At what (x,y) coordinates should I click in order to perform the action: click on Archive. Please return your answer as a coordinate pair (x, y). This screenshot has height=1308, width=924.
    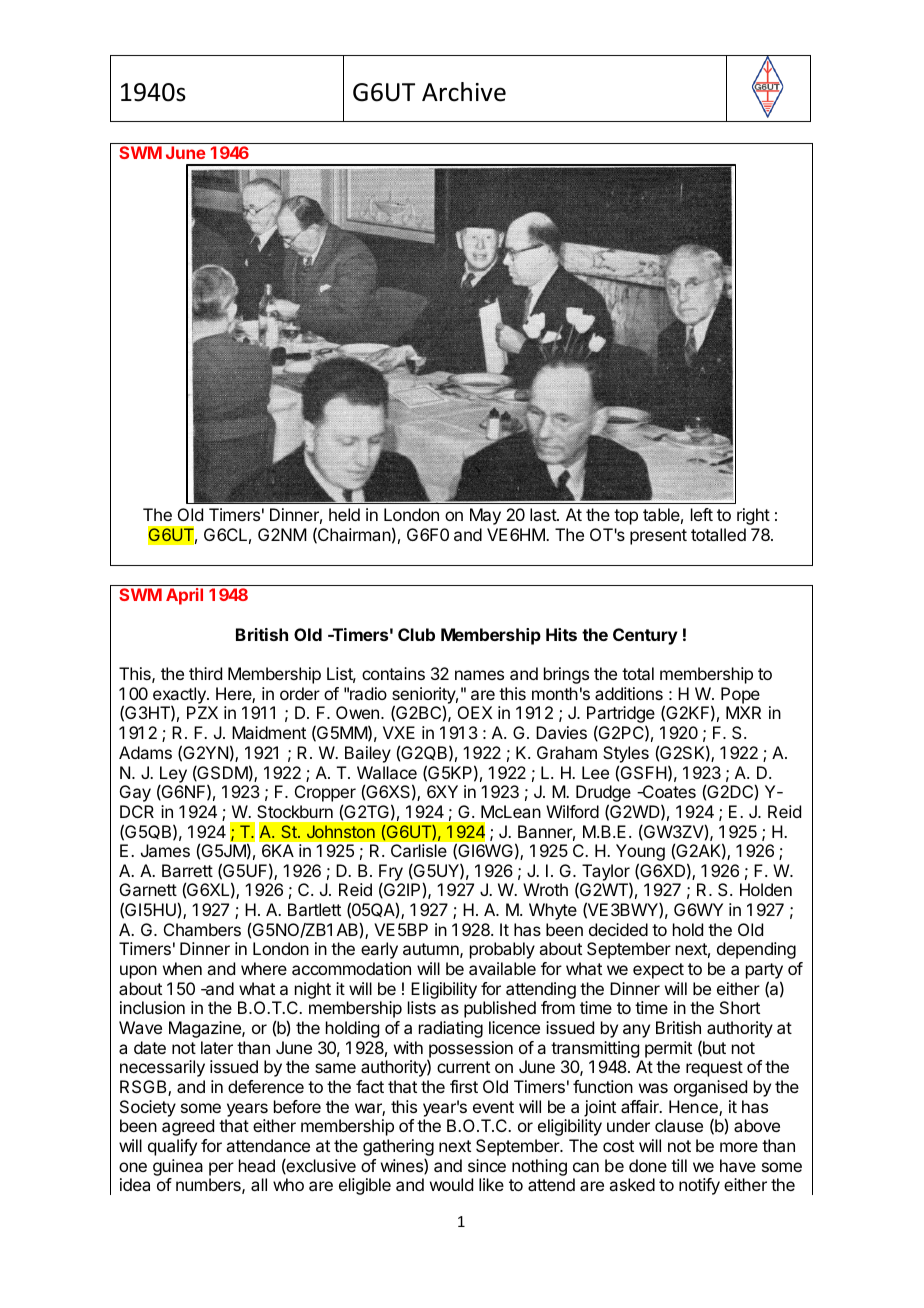
    Looking at the image, I should click on (464, 92).
